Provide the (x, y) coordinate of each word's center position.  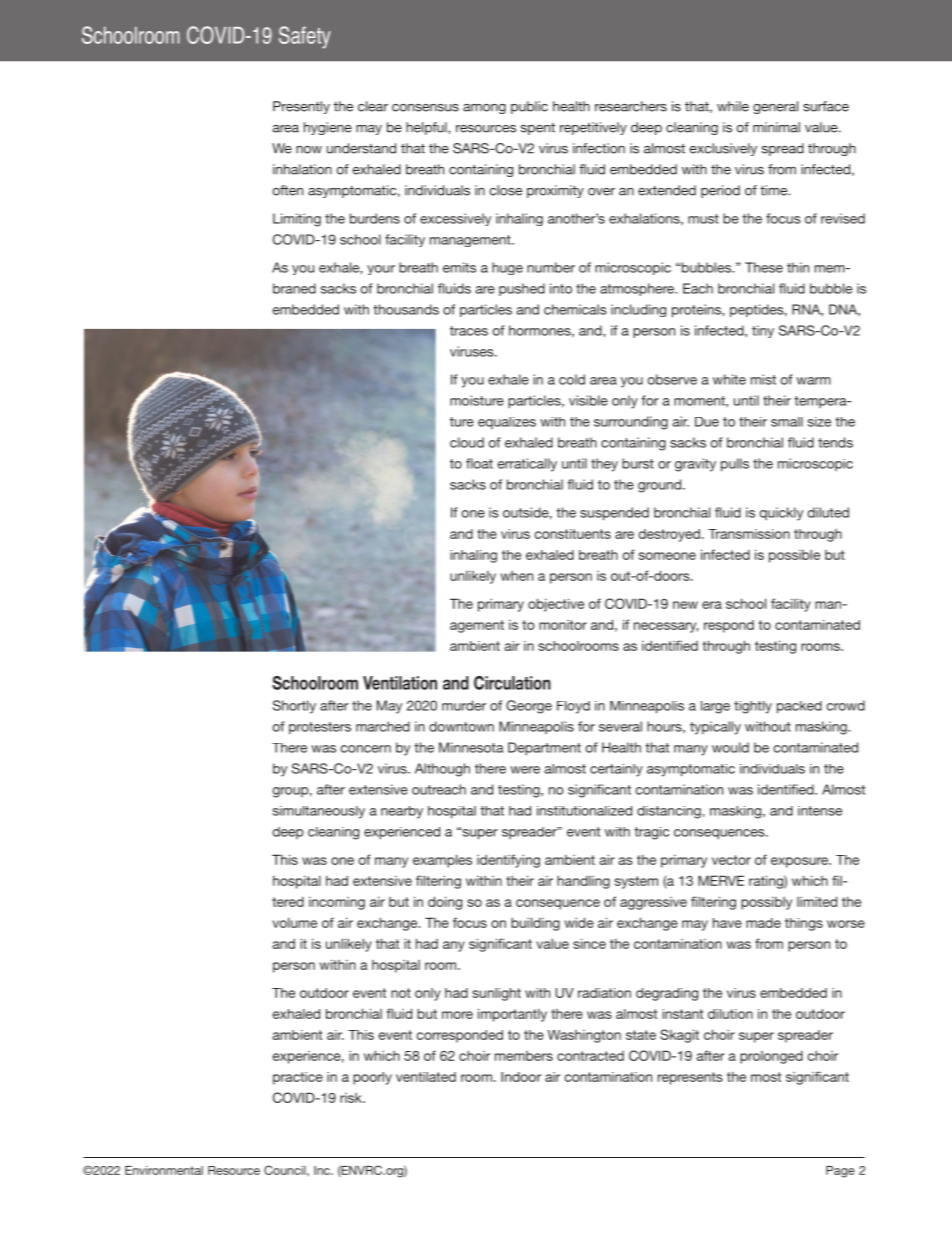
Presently (301, 107)
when (517, 576)
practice (298, 1078)
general (775, 107)
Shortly (294, 707)
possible (794, 556)
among (484, 109)
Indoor (521, 1077)
